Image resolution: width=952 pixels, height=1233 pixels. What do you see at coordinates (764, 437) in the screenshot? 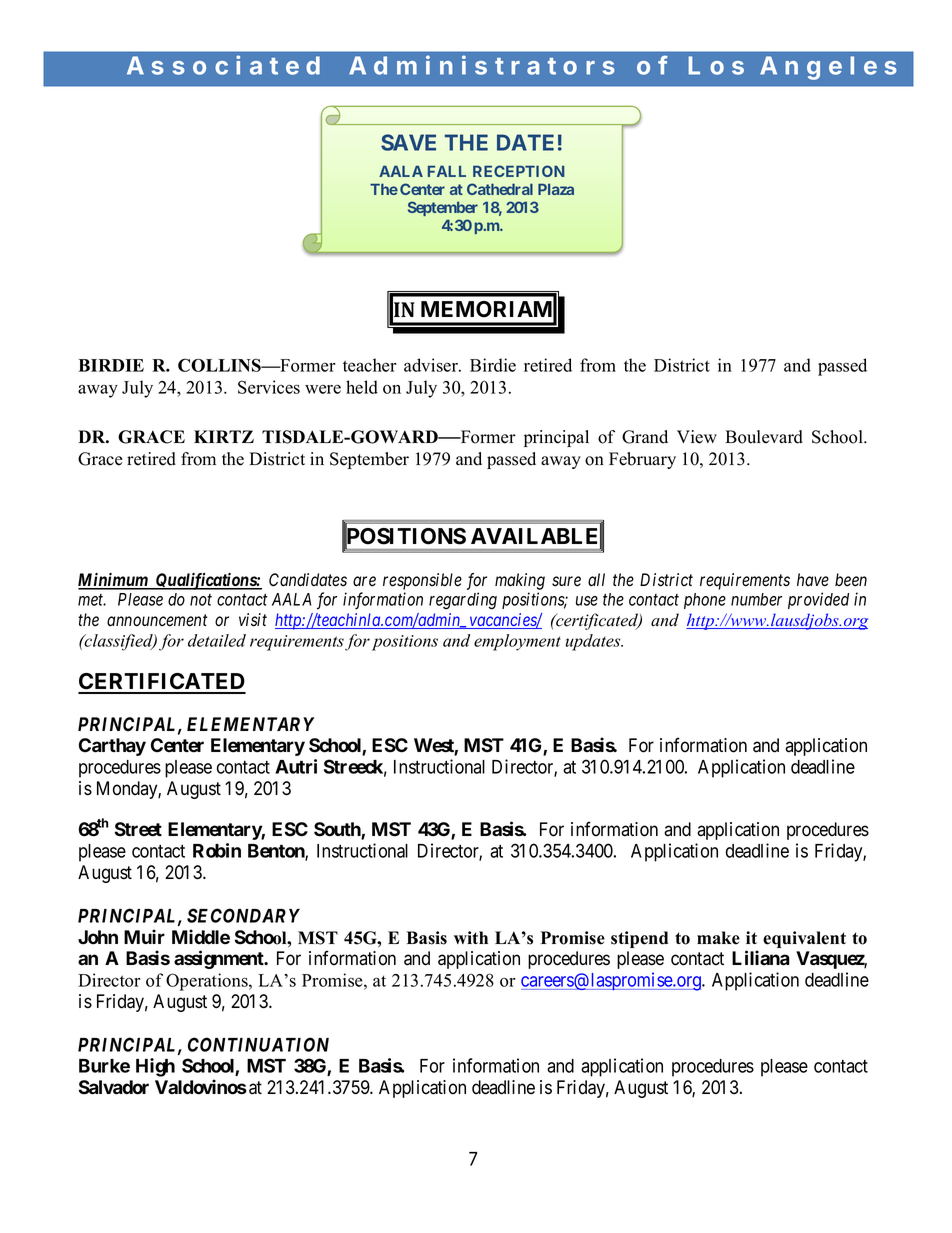
I see `Boulevard` at bounding box center [764, 437].
